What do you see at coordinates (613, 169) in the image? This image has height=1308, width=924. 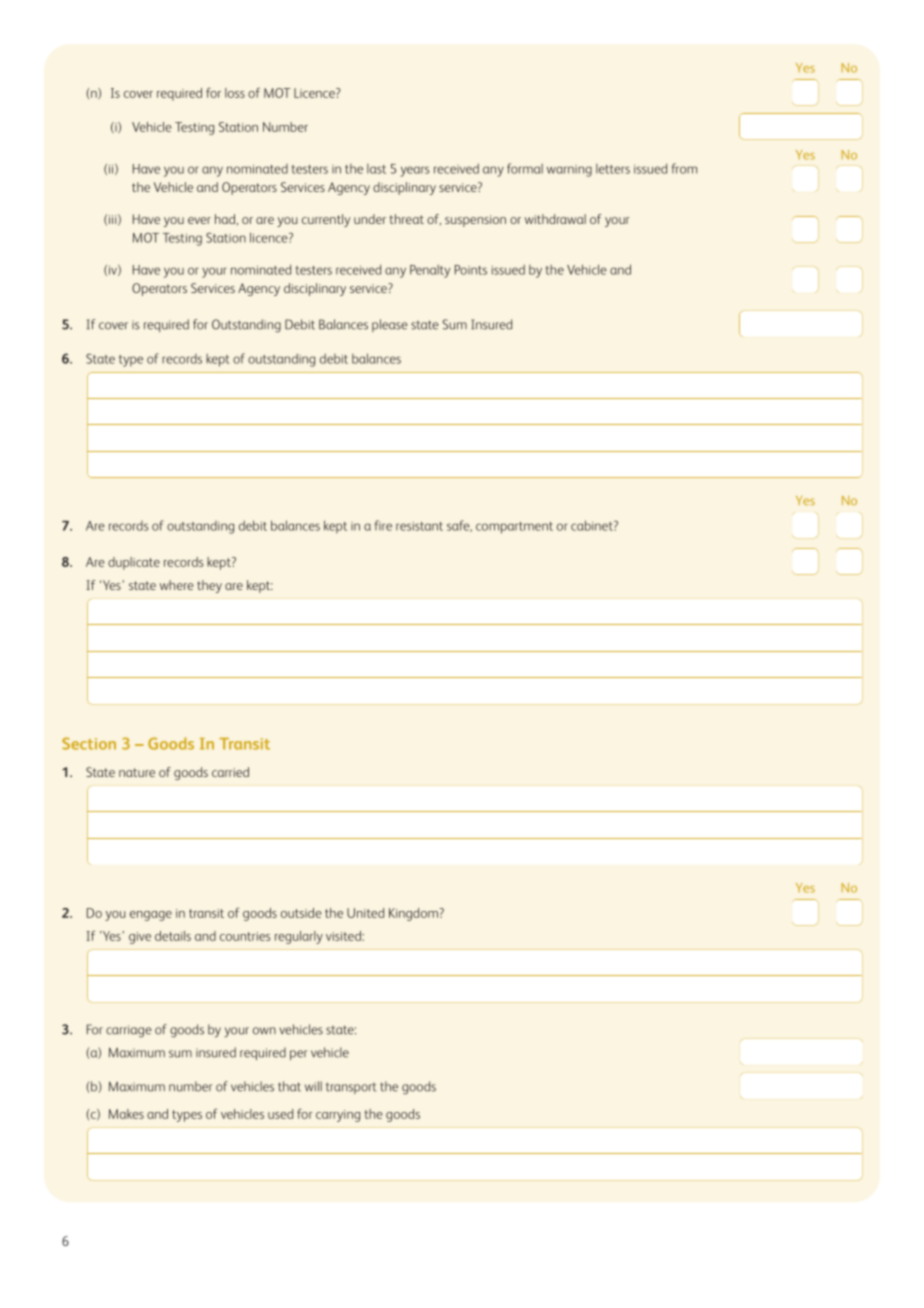 I see `letters` at bounding box center [613, 169].
